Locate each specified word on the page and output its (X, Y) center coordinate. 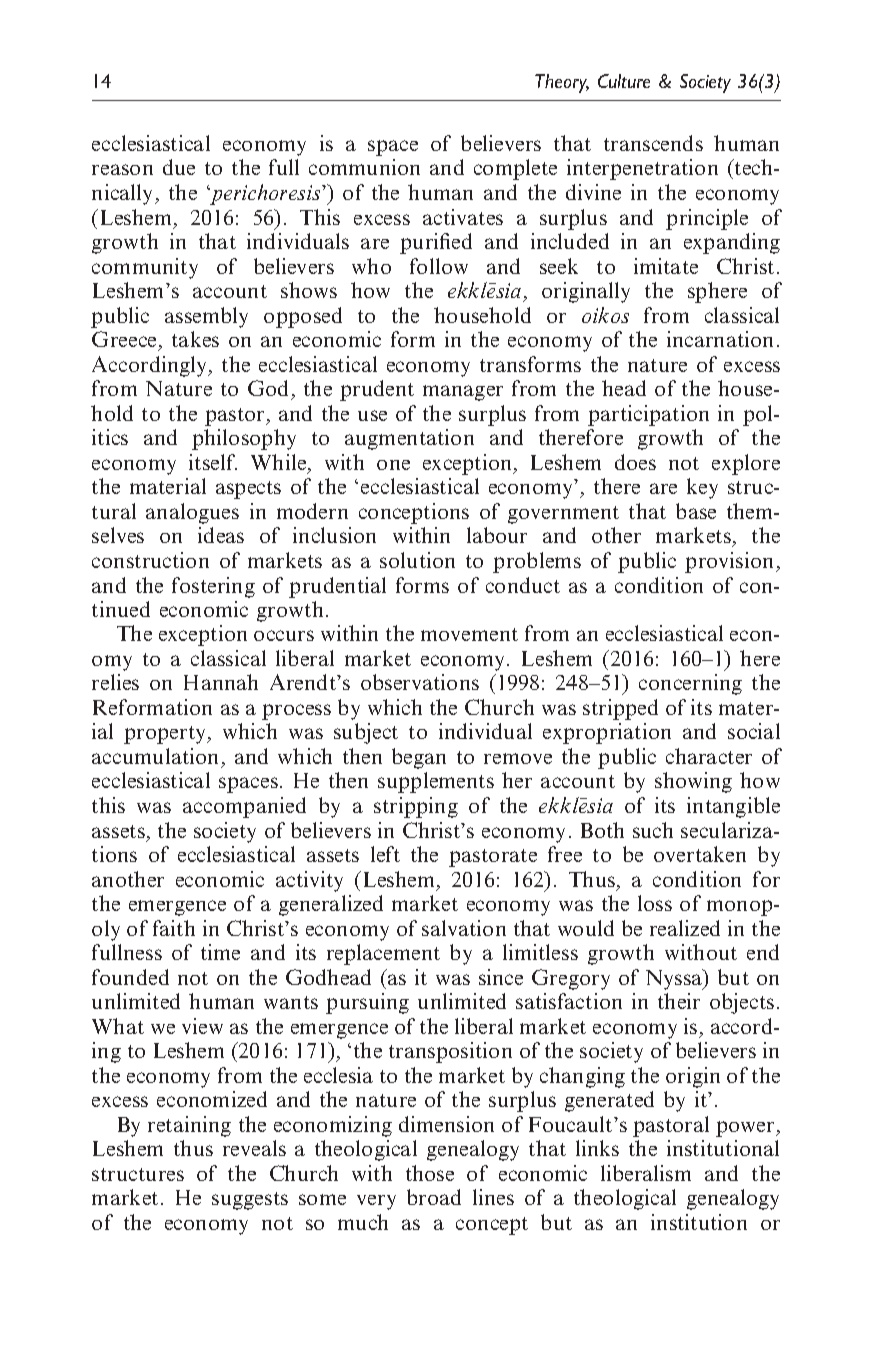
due (179, 167)
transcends (653, 143)
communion (364, 167)
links (597, 1148)
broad (434, 1197)
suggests (250, 1201)
